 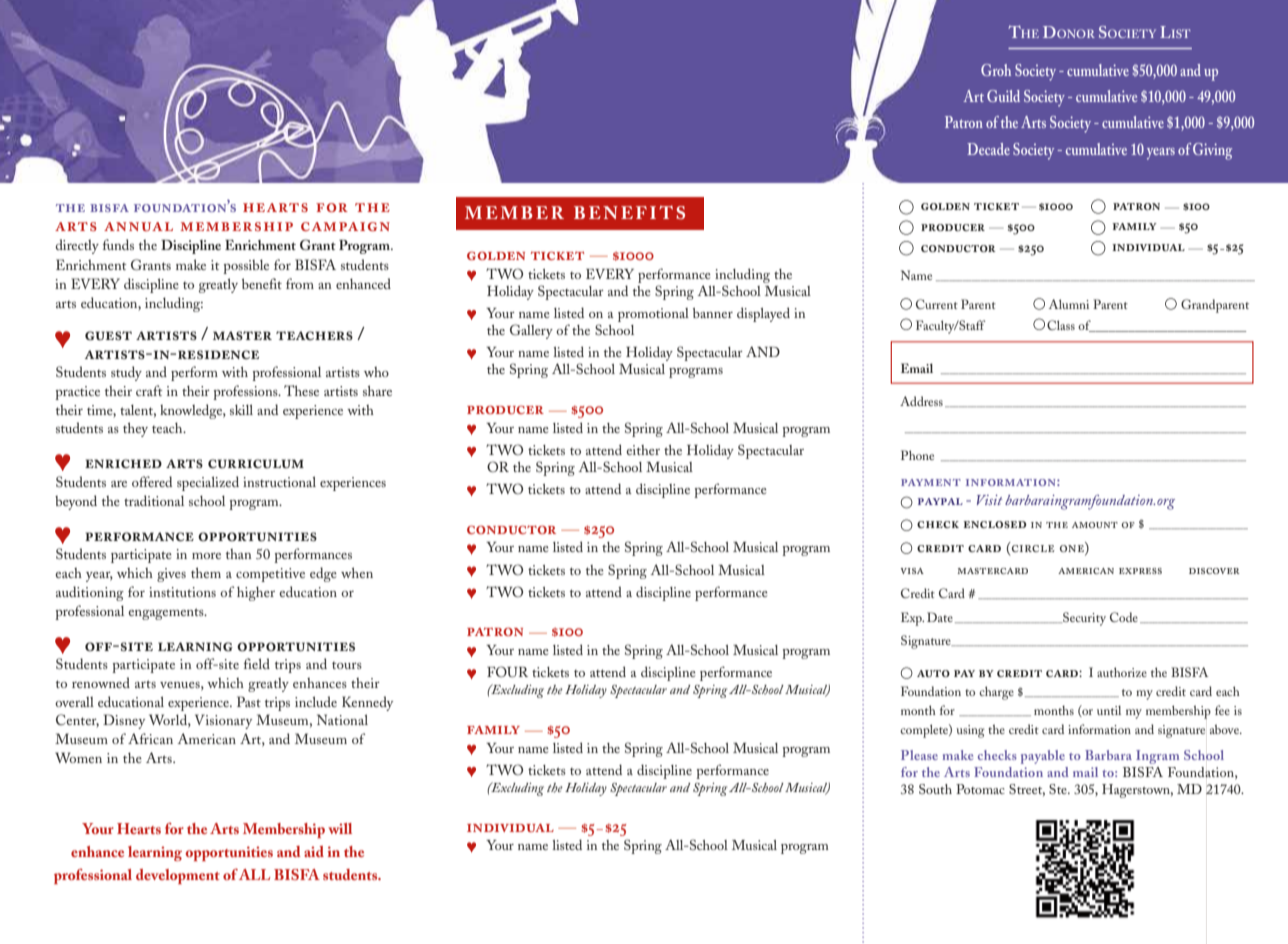 I want to click on Groh, so click(x=996, y=70).
